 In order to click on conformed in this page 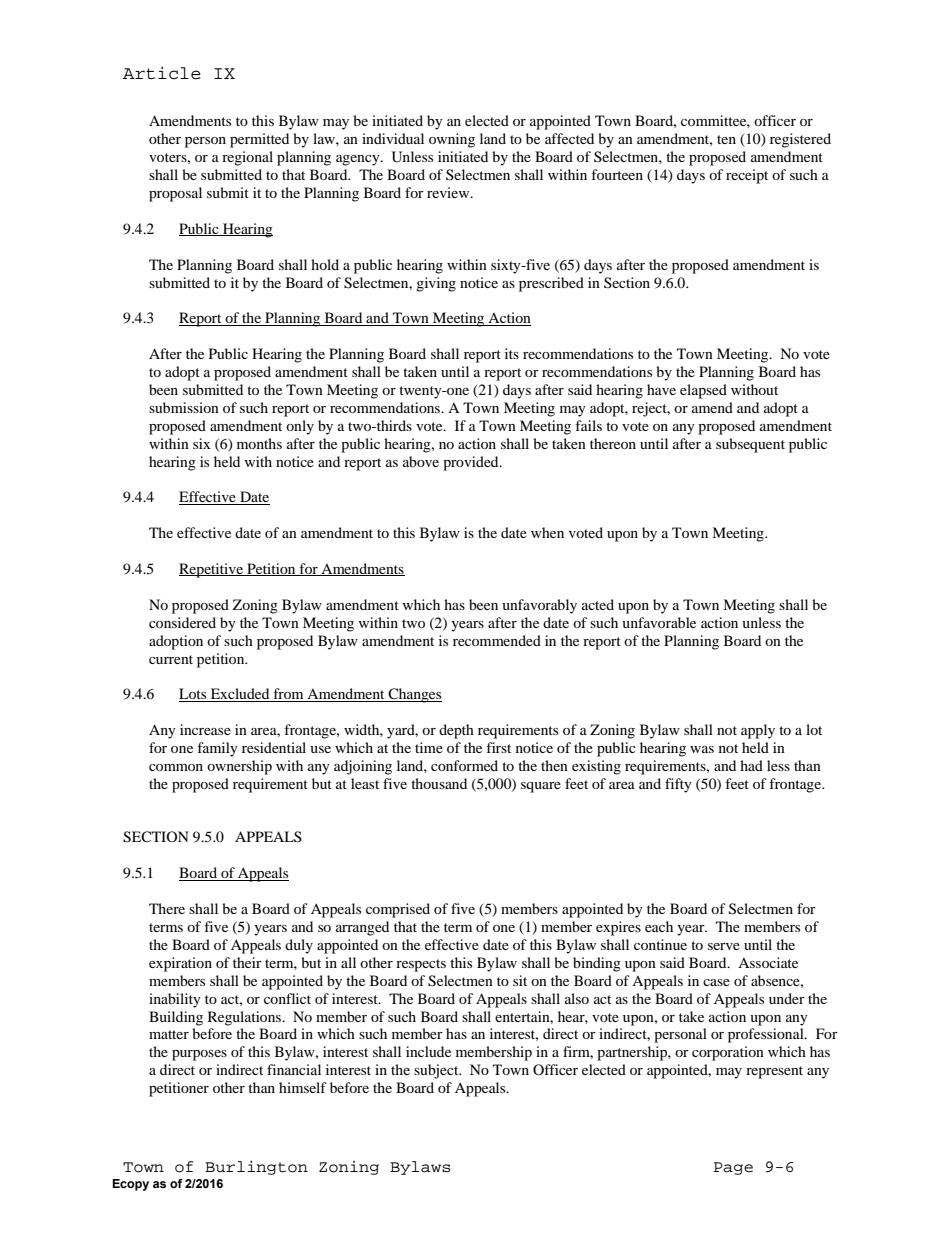, I will do `click(464, 765)`.
